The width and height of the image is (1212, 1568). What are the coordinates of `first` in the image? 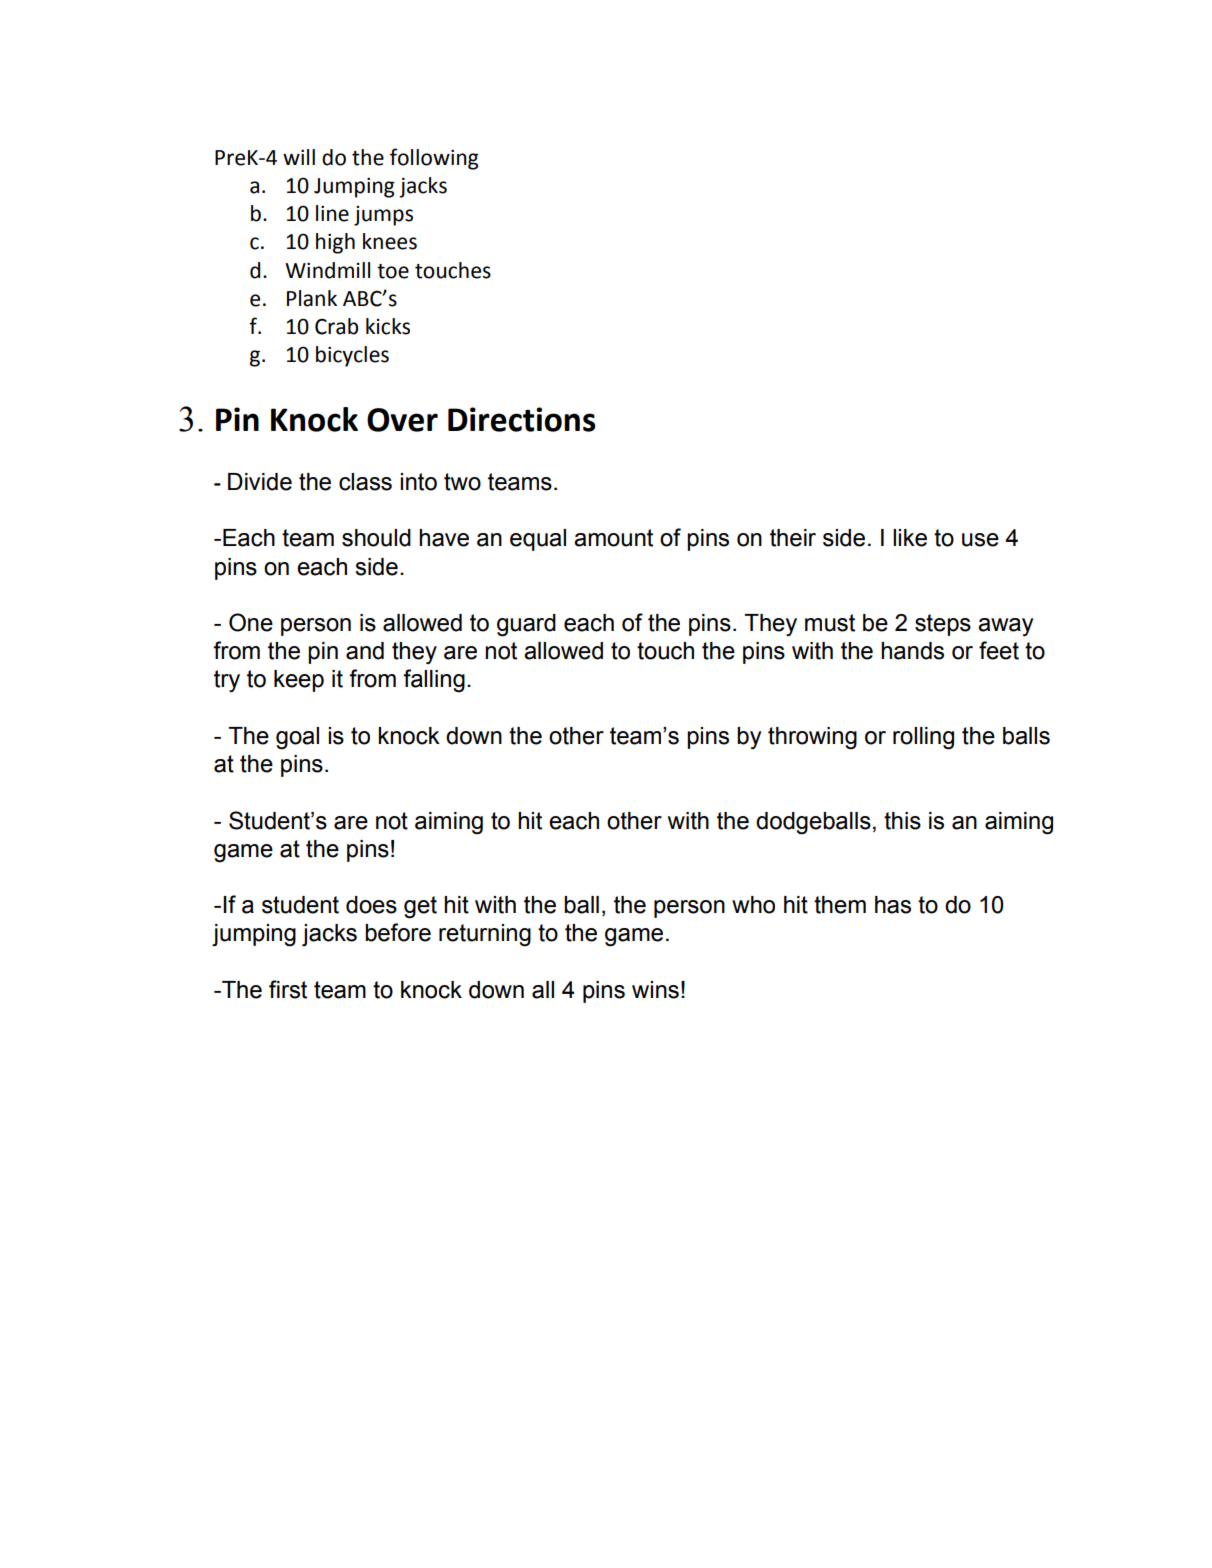 It's located at (288, 989).
